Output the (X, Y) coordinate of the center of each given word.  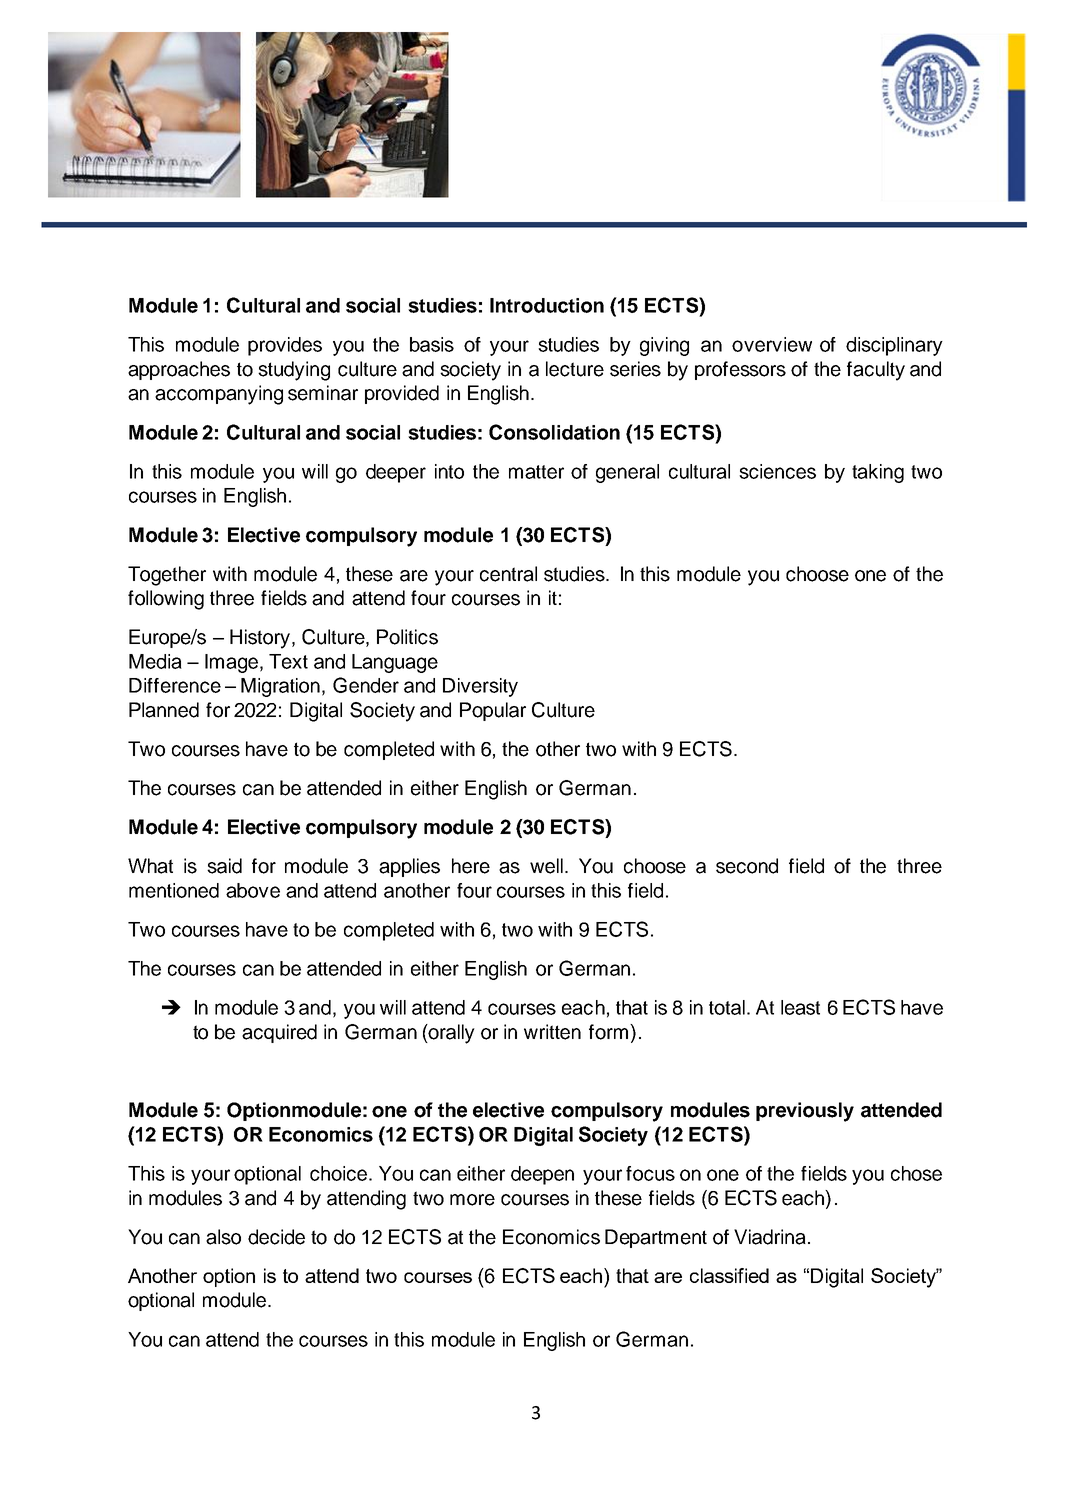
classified (729, 1275)
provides (285, 346)
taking (878, 473)
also (223, 1237)
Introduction (547, 305)
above (253, 890)
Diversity (480, 687)
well (548, 866)
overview (772, 344)
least (800, 1007)
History (261, 639)
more (472, 1200)
